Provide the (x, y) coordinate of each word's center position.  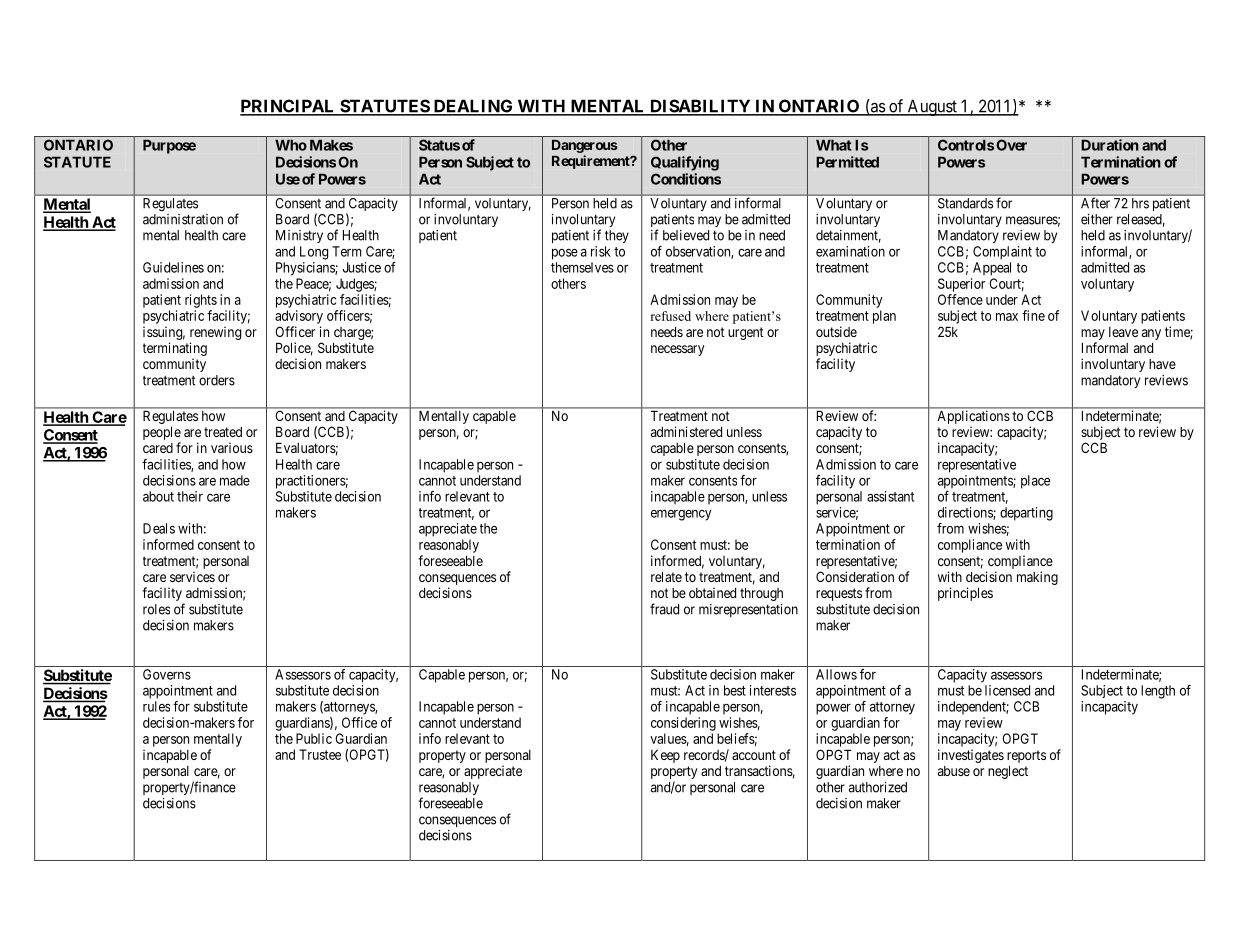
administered (686, 431)
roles (156, 609)
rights (201, 301)
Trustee (320, 754)
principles (965, 594)
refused (671, 316)
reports (1026, 756)
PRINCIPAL (289, 107)
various (232, 447)
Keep (665, 756)
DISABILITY (700, 107)
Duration (1110, 145)
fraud (664, 609)
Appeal (992, 269)
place (1035, 482)
